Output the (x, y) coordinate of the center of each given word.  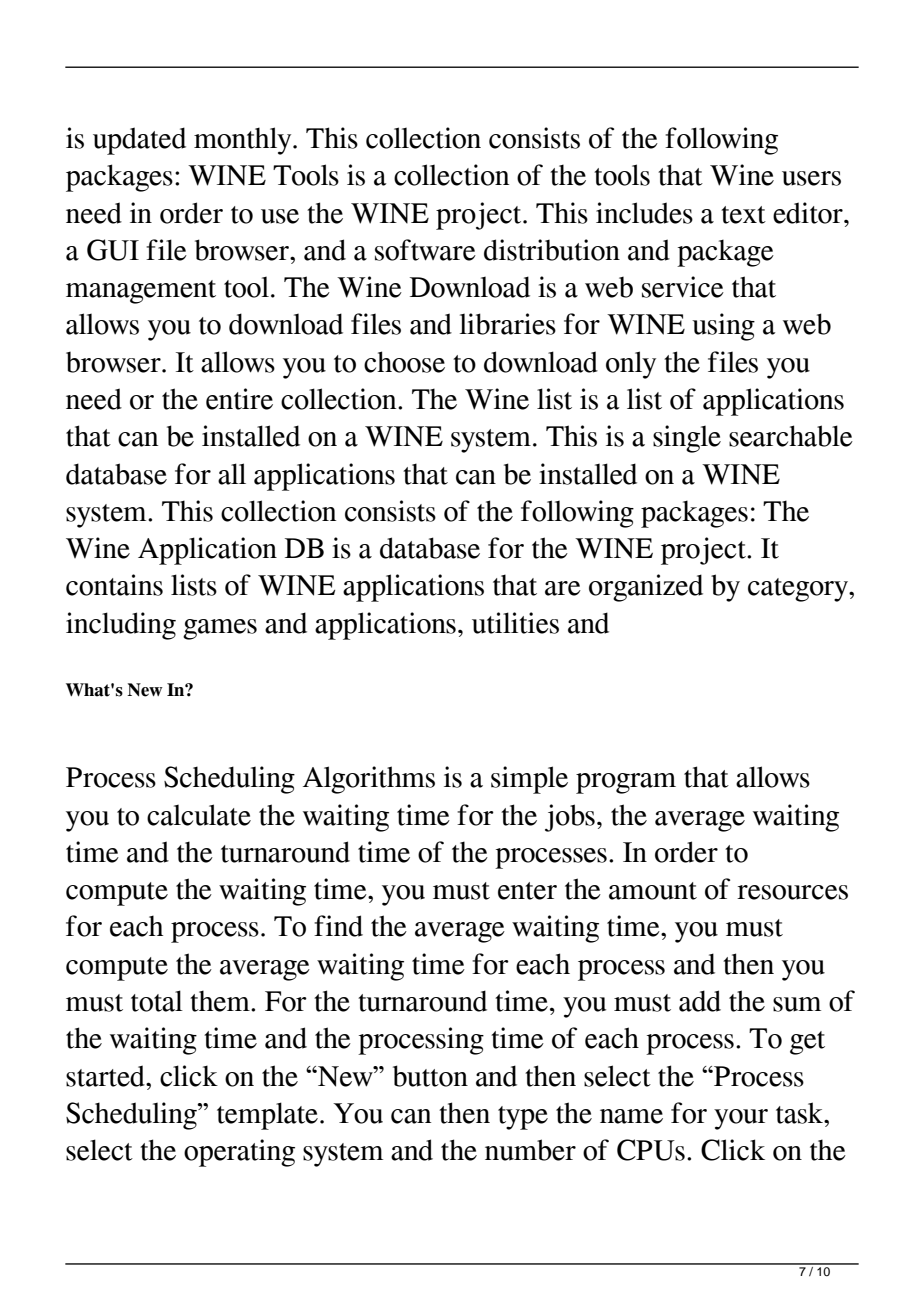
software (425, 250)
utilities (515, 623)
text (743, 215)
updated (139, 141)
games (220, 629)
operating (239, 1153)
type (523, 1118)
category (799, 590)
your (741, 1119)
